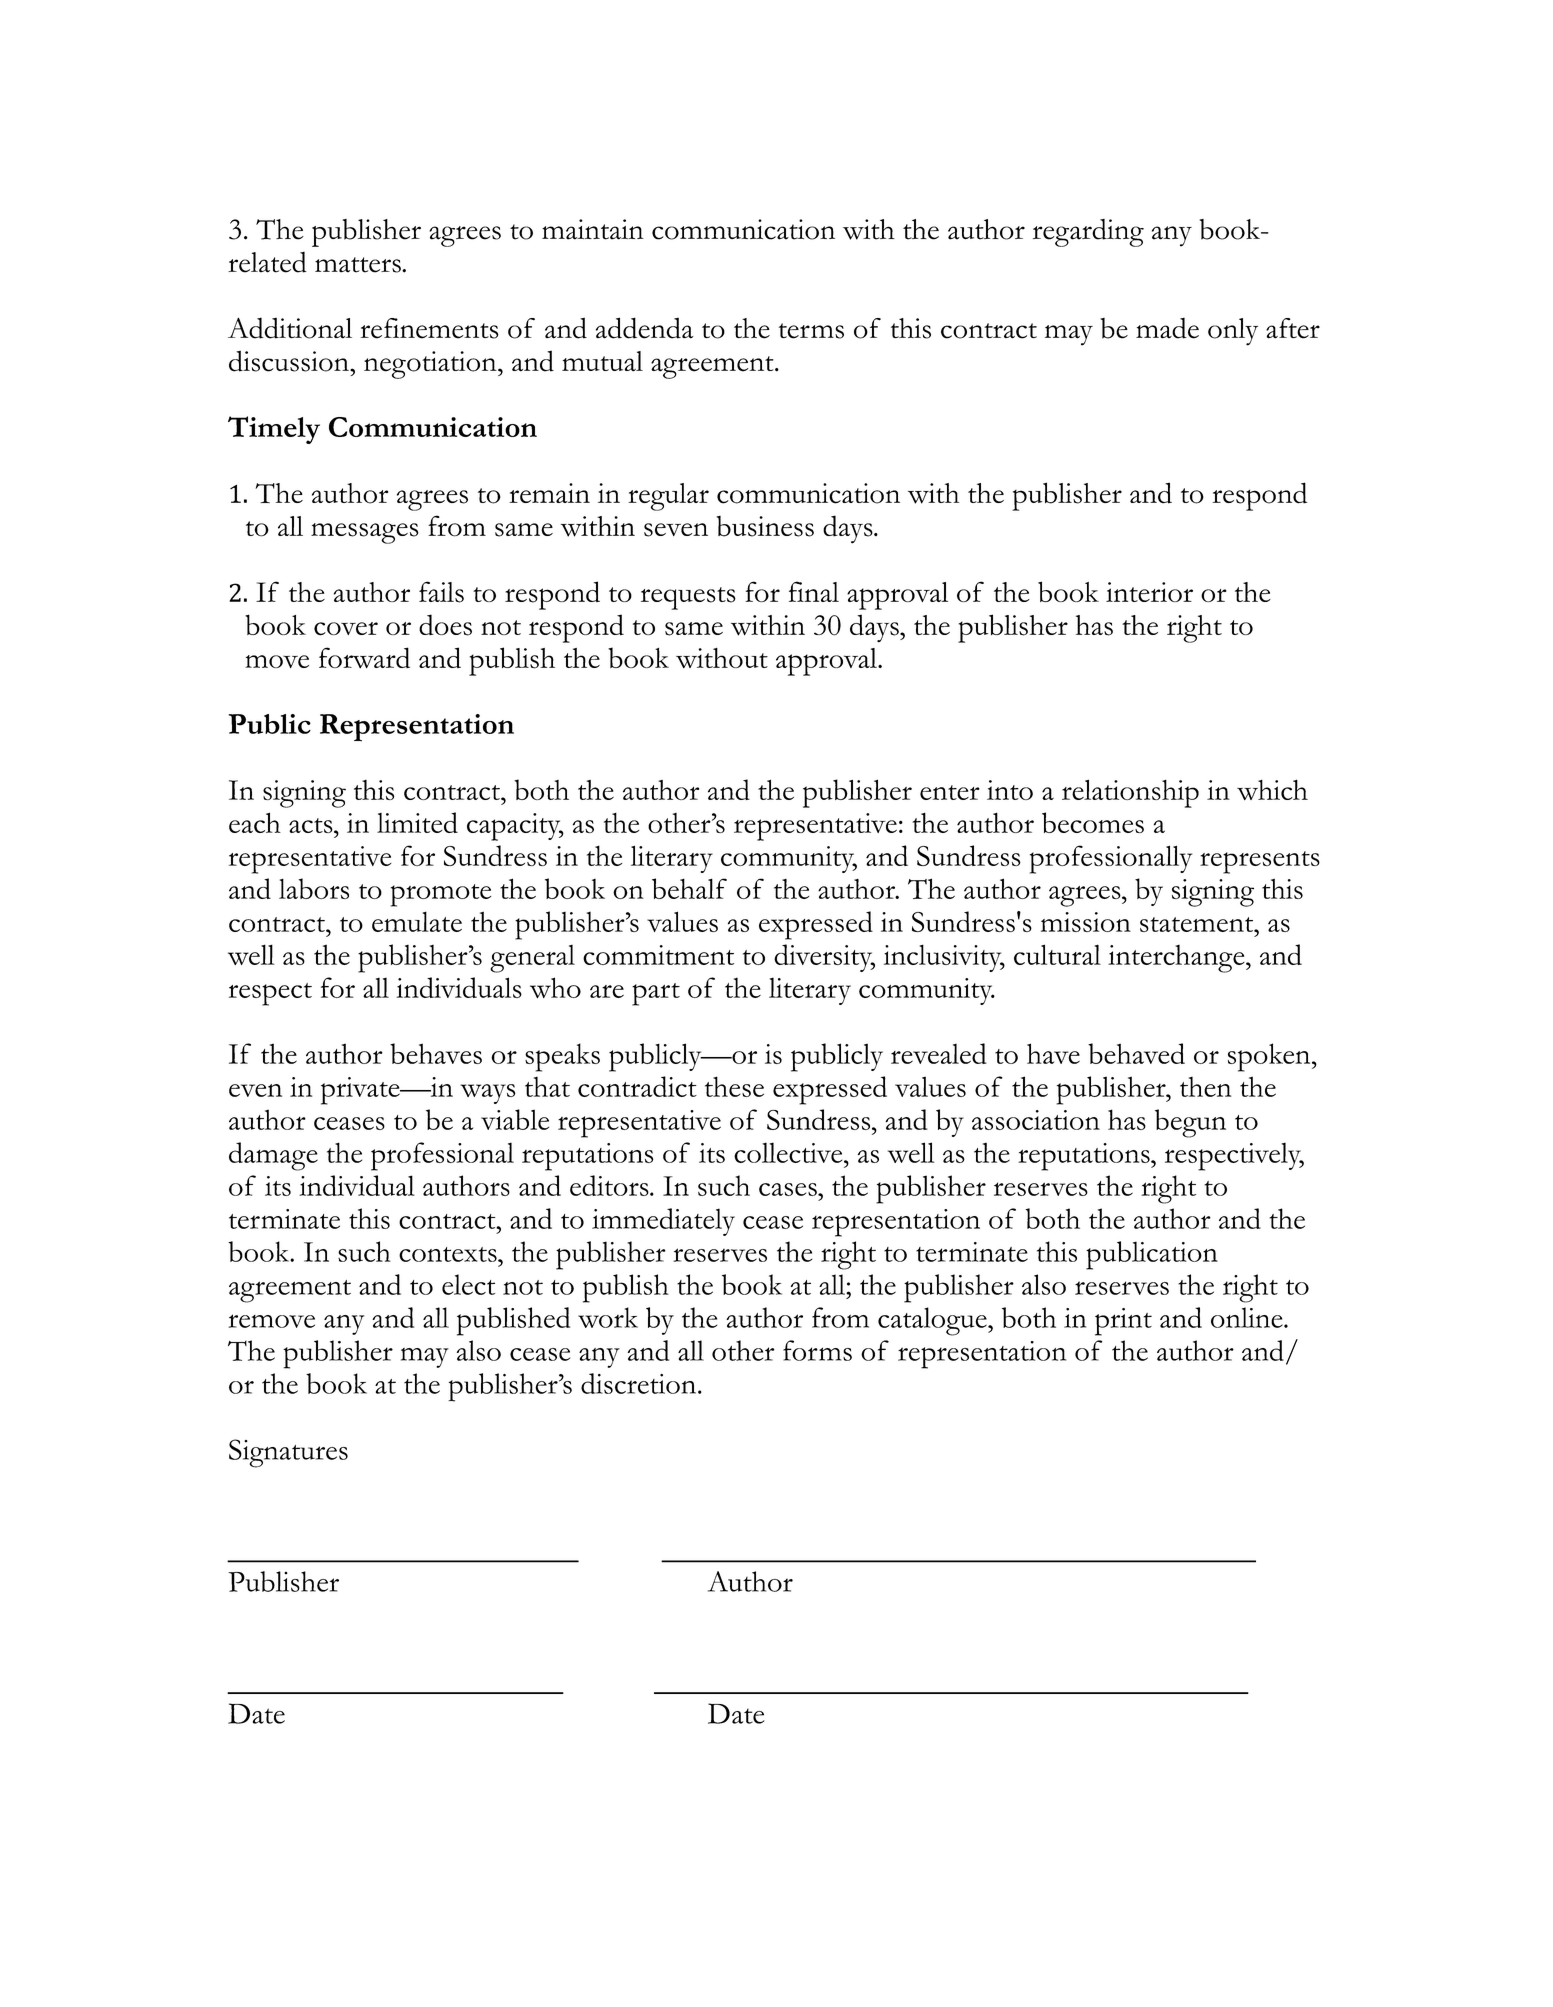  What do you see at coordinates (273, 1156) in the page?
I see `damage` at bounding box center [273, 1156].
